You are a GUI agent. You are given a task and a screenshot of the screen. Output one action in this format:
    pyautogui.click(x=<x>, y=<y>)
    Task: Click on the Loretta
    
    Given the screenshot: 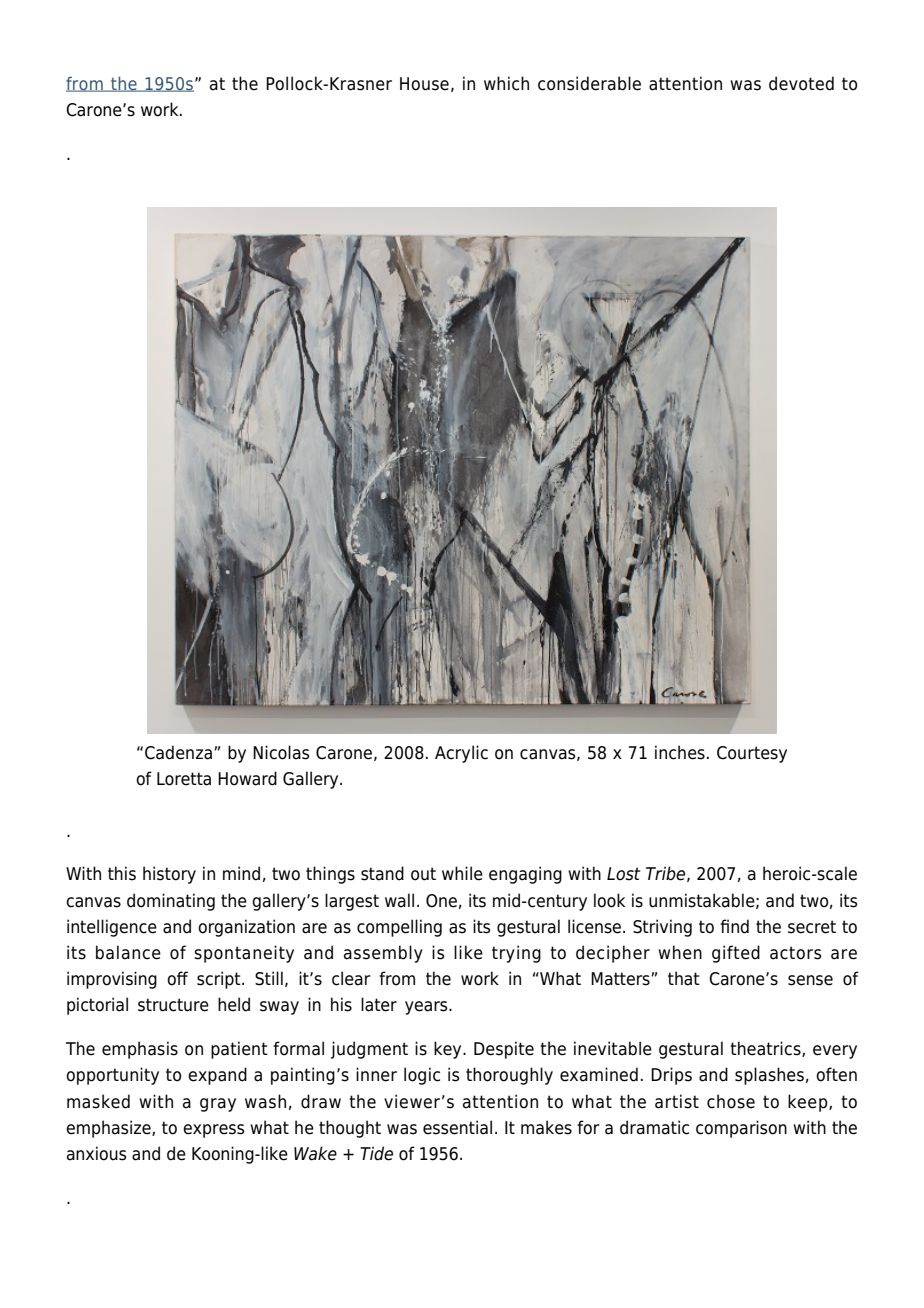 What is the action you would take?
    pyautogui.click(x=184, y=779)
